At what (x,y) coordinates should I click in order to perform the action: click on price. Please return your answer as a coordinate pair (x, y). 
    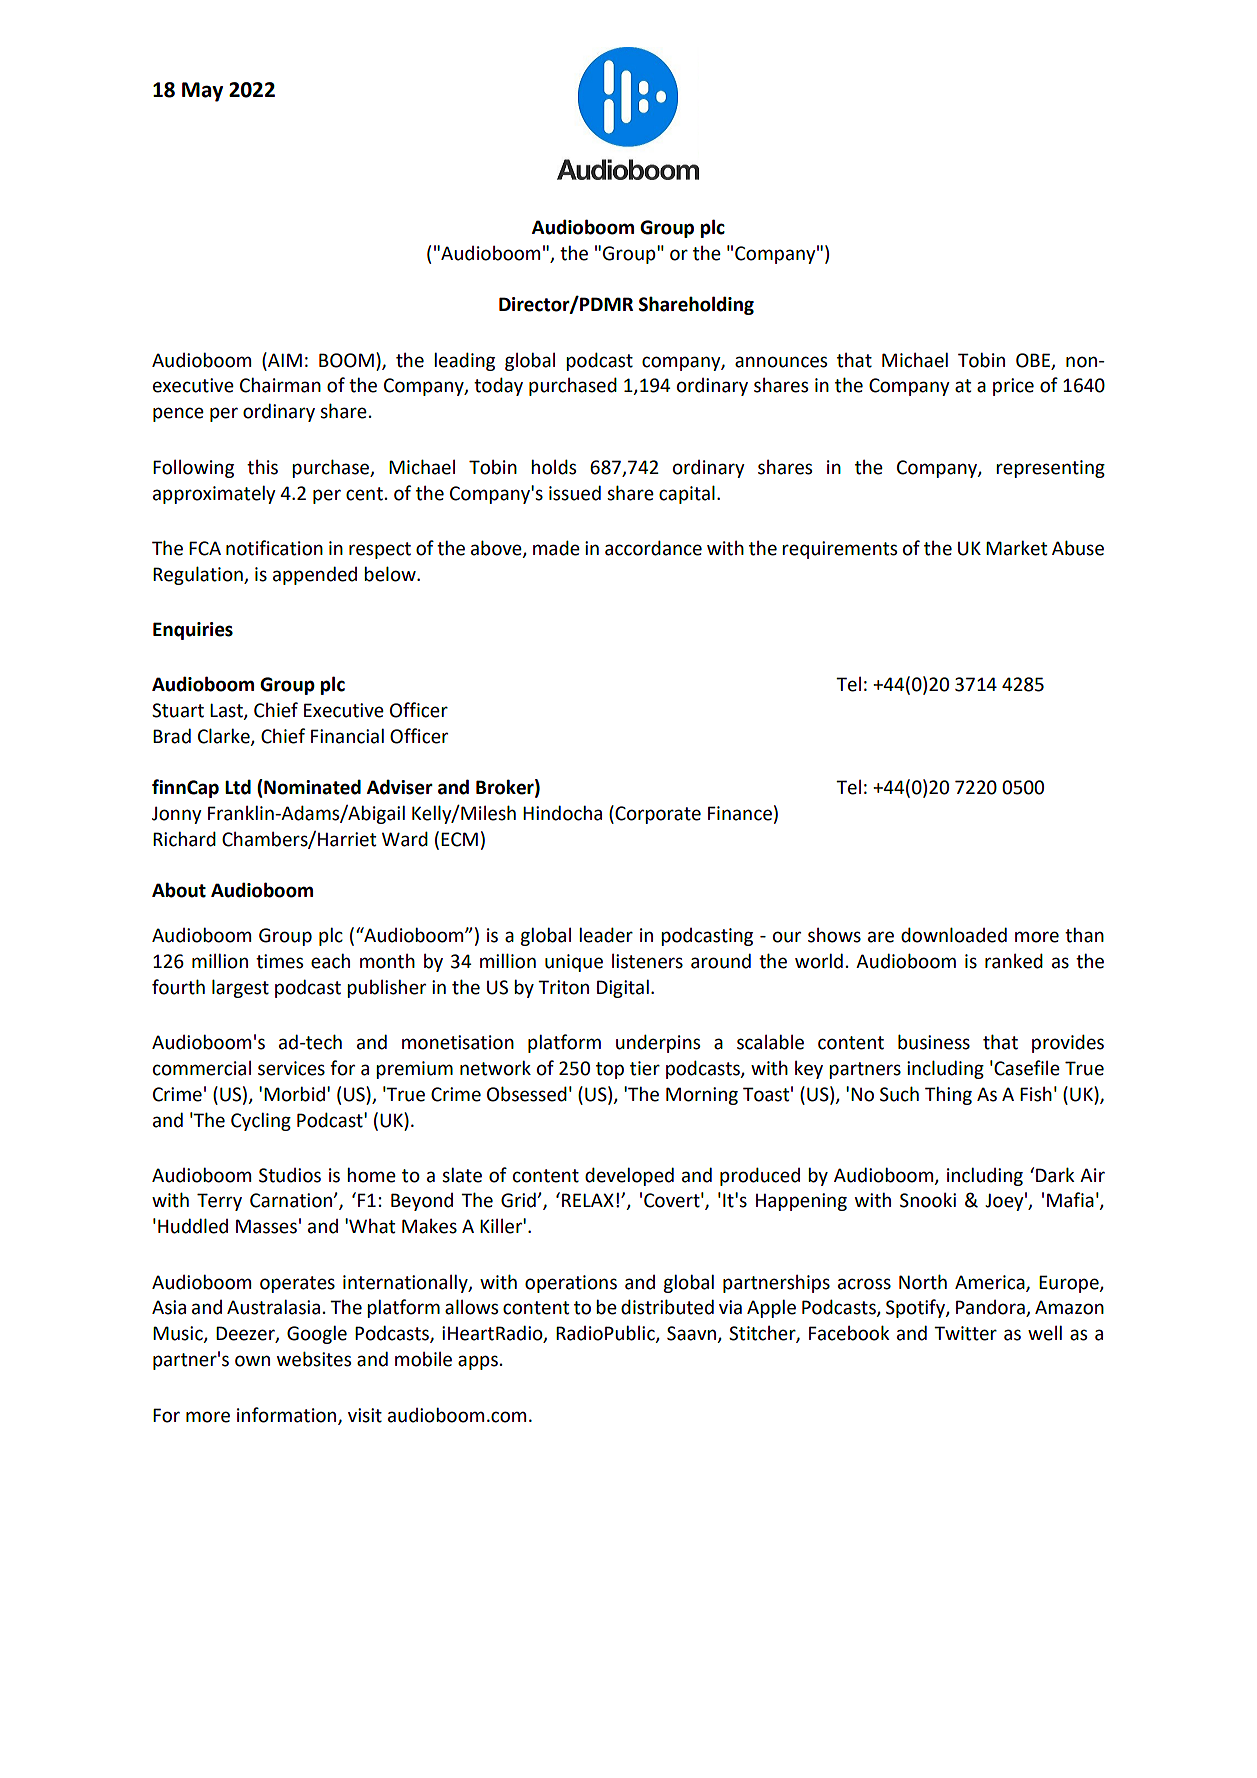
    Looking at the image, I should click on (1013, 387).
